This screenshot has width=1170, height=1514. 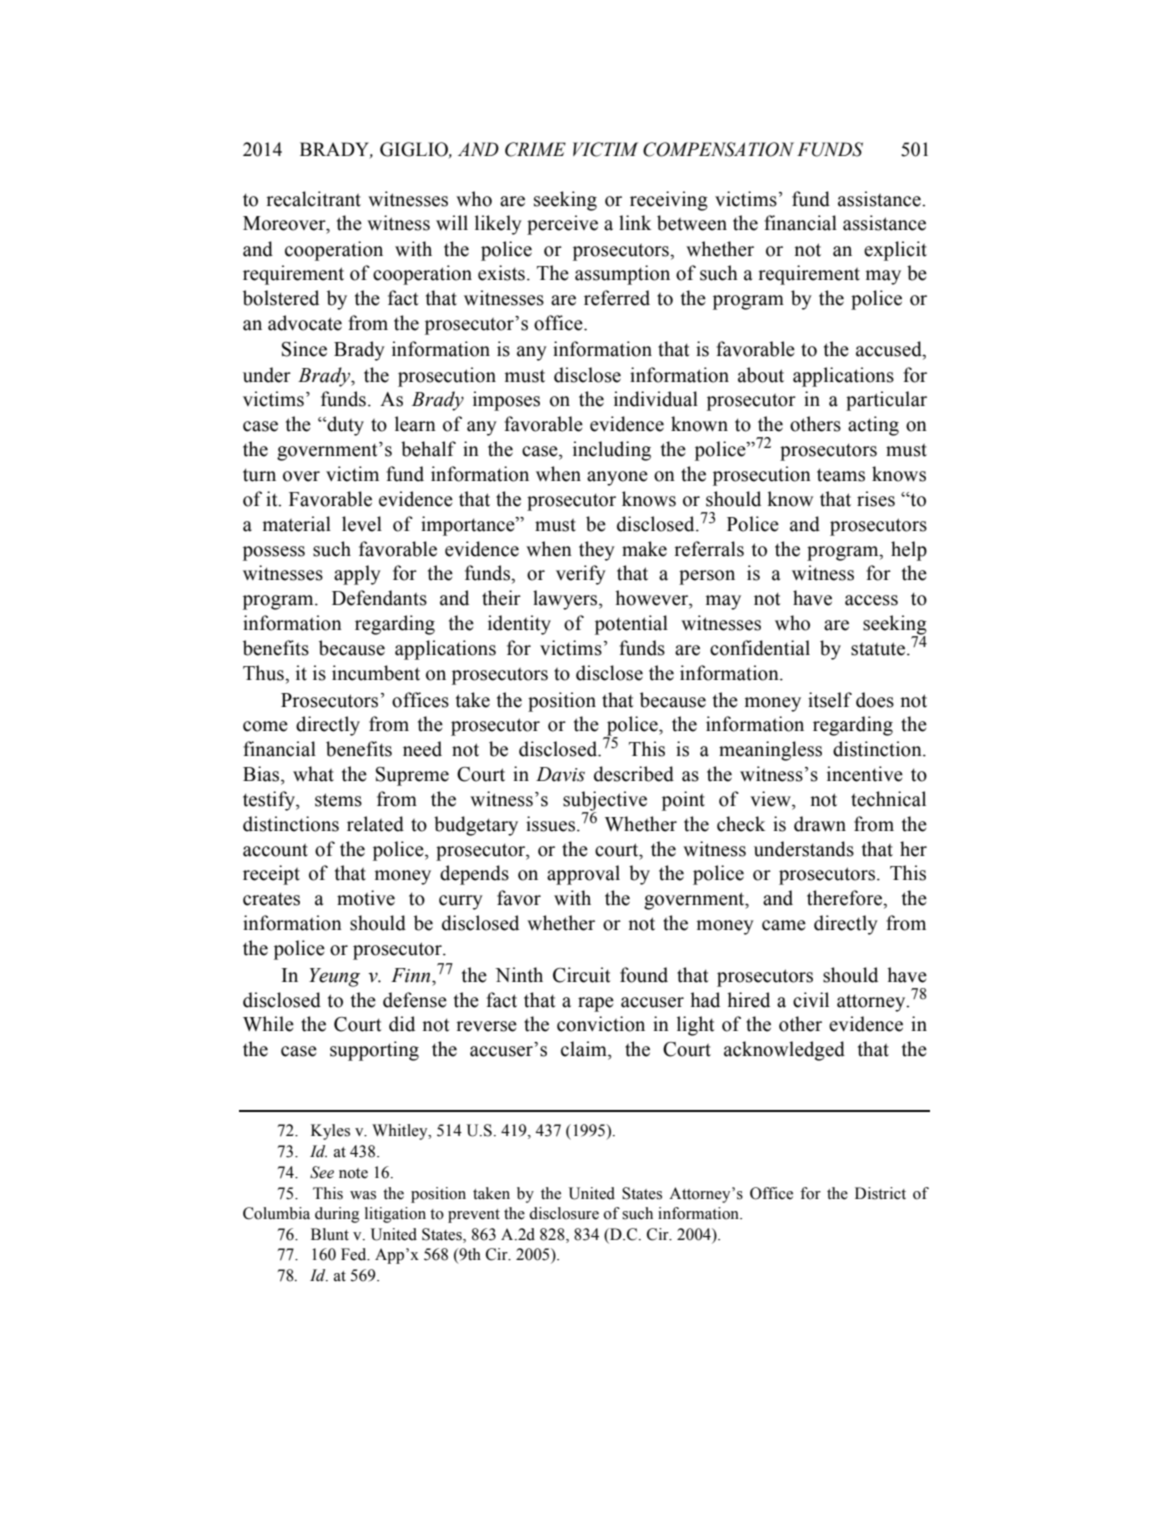 I want to click on itself, so click(x=830, y=700).
